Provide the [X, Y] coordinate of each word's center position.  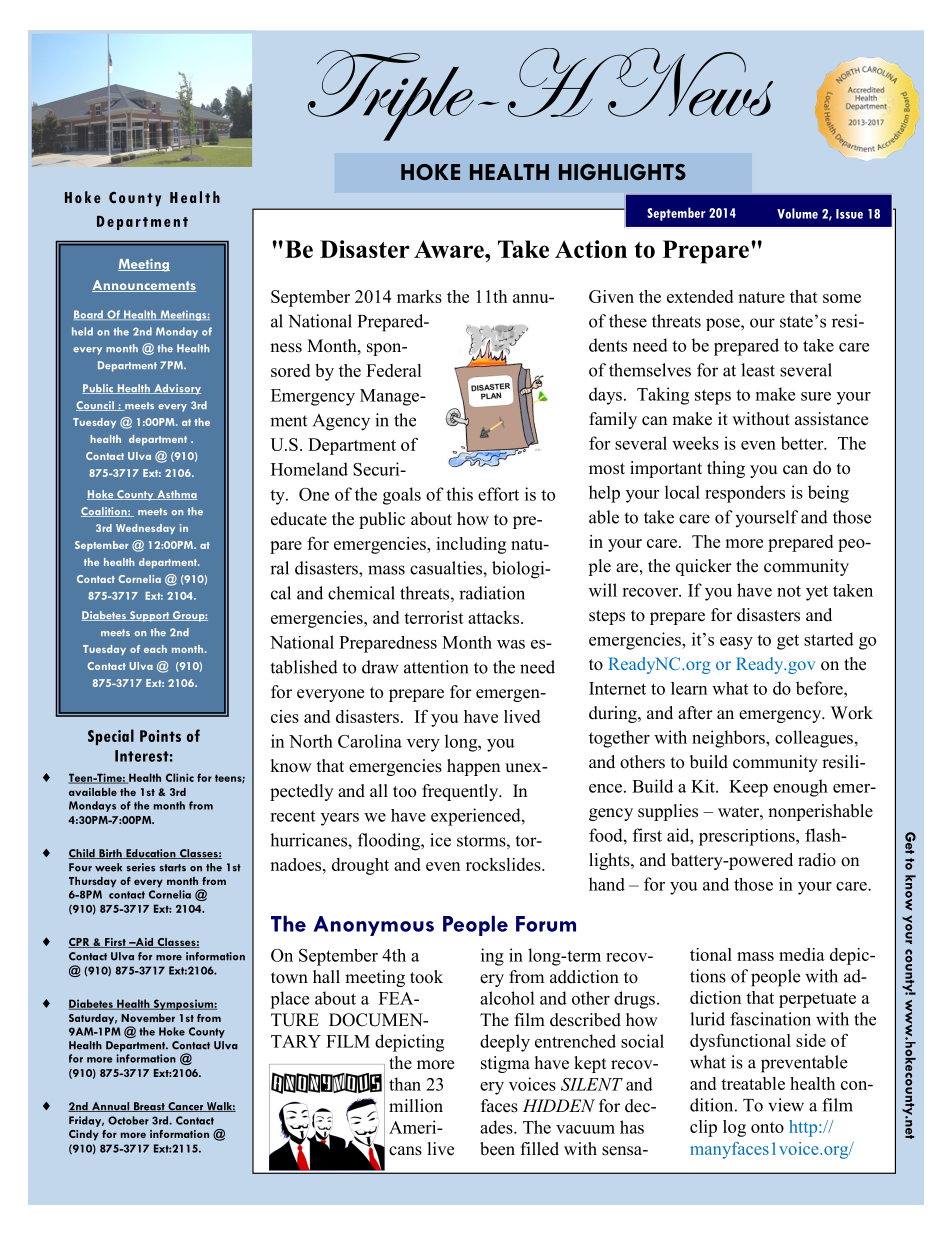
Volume [797, 213]
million [416, 1106]
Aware [450, 249]
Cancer [185, 1107]
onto [767, 1127]
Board [89, 315]
